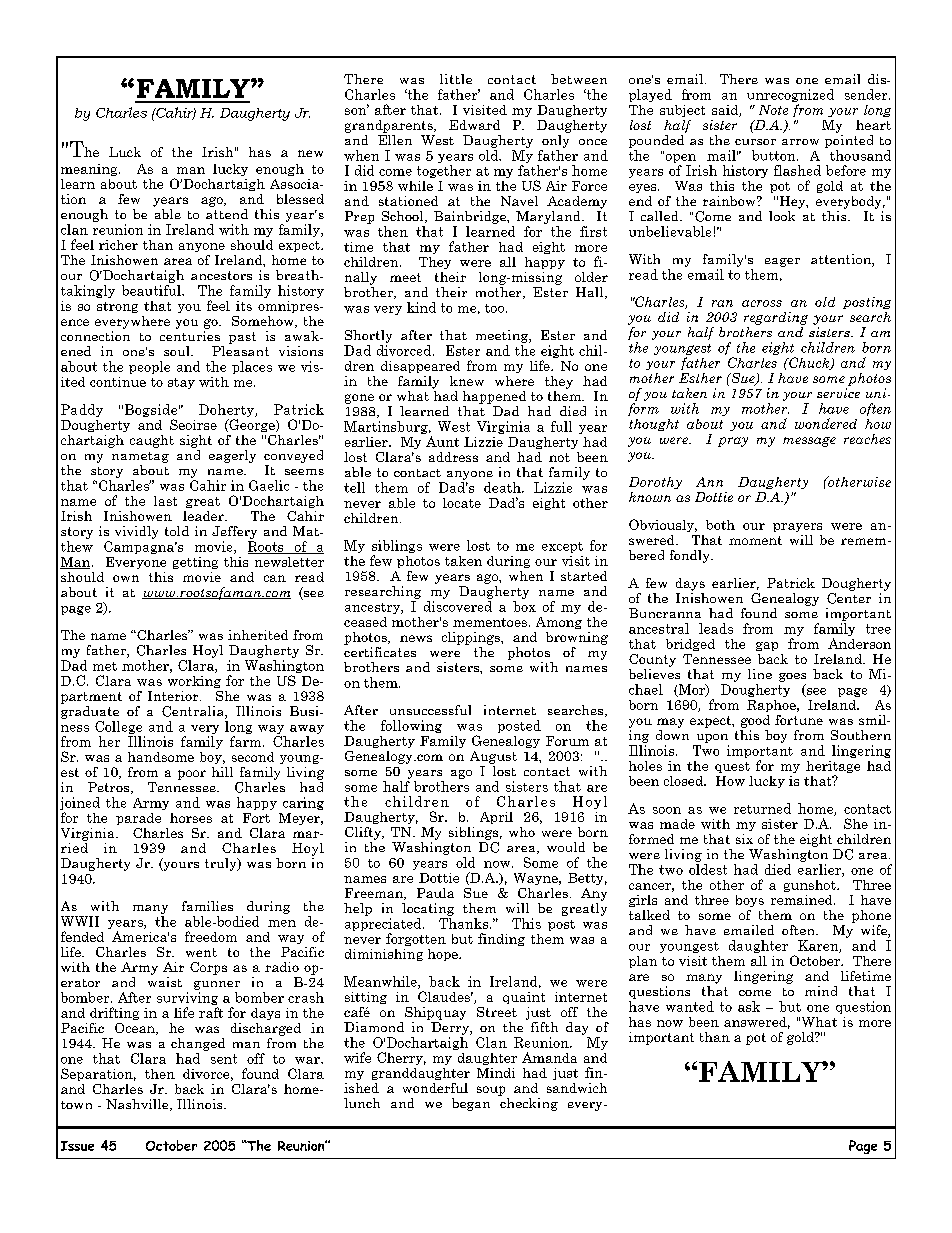 This screenshot has width=952, height=1233. Describe the element at coordinates (90, 170) in the screenshot. I see `meaning` at that location.
